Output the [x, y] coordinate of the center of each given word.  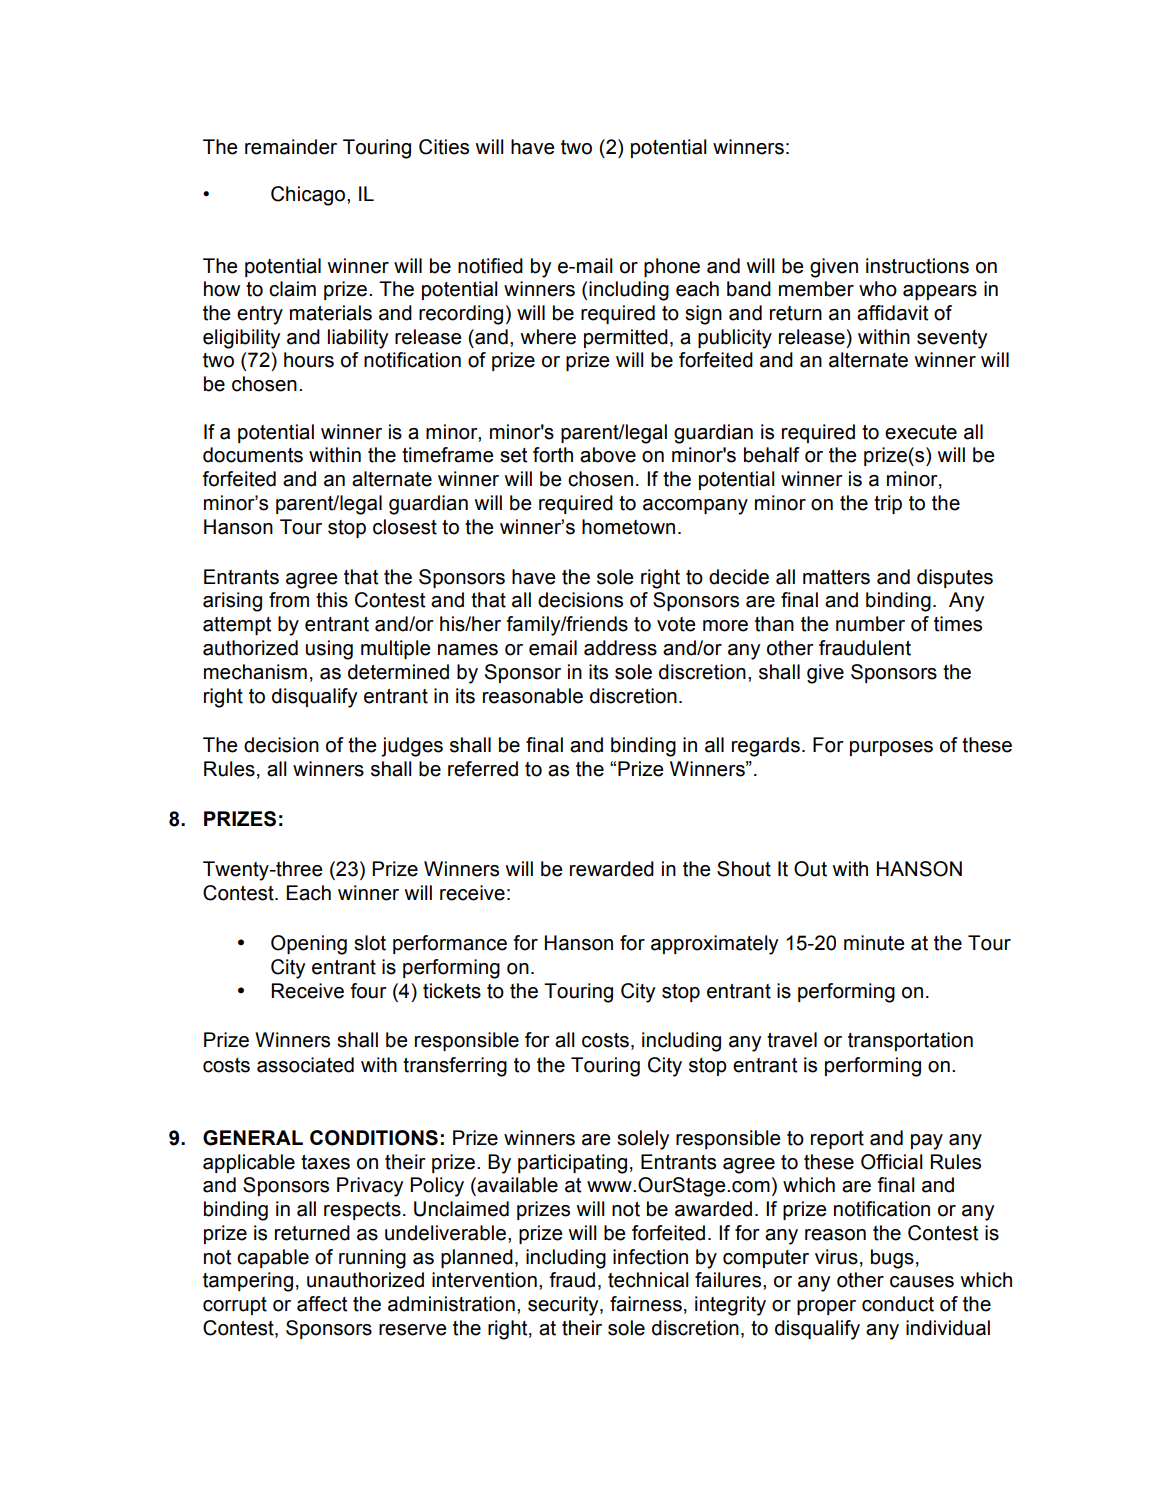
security [564, 1306]
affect [322, 1304]
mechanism [255, 672]
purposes [891, 748]
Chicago [309, 196]
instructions [917, 266]
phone [672, 267]
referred [483, 769]
